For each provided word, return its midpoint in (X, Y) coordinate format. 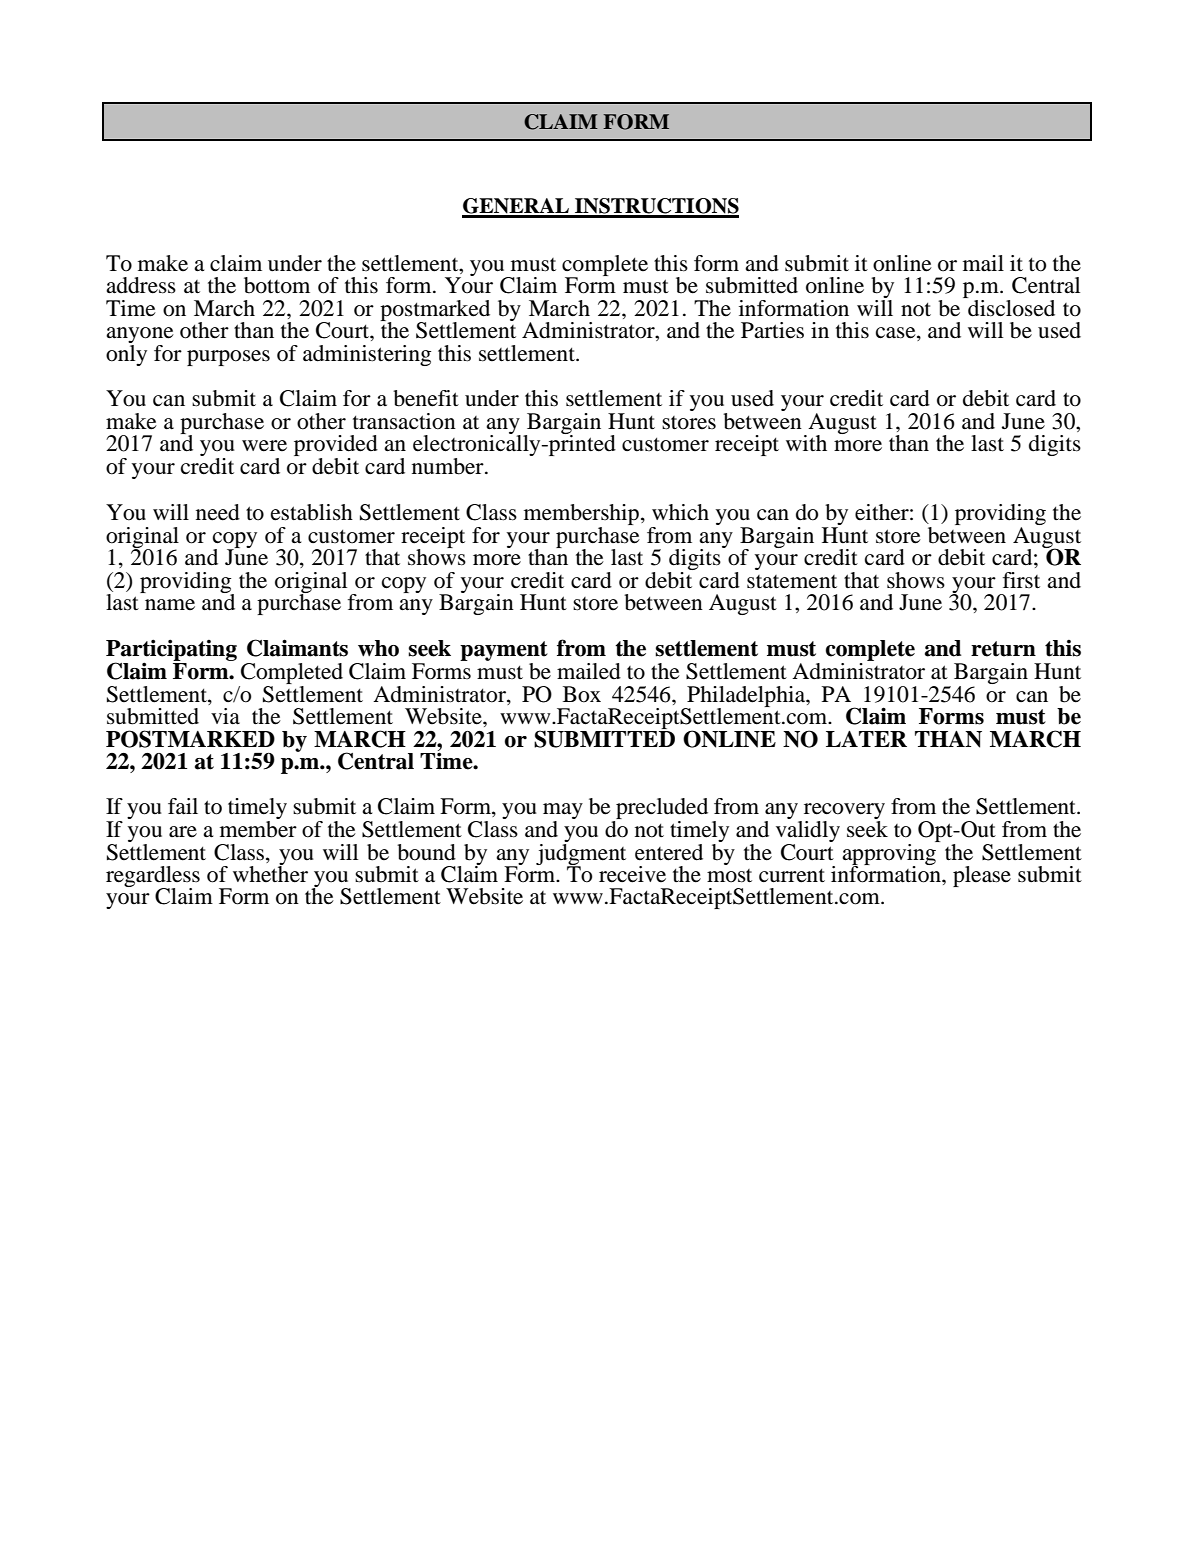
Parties (772, 330)
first (1021, 580)
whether (270, 873)
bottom (277, 285)
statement (792, 582)
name (170, 605)
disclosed (1010, 307)
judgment (581, 854)
